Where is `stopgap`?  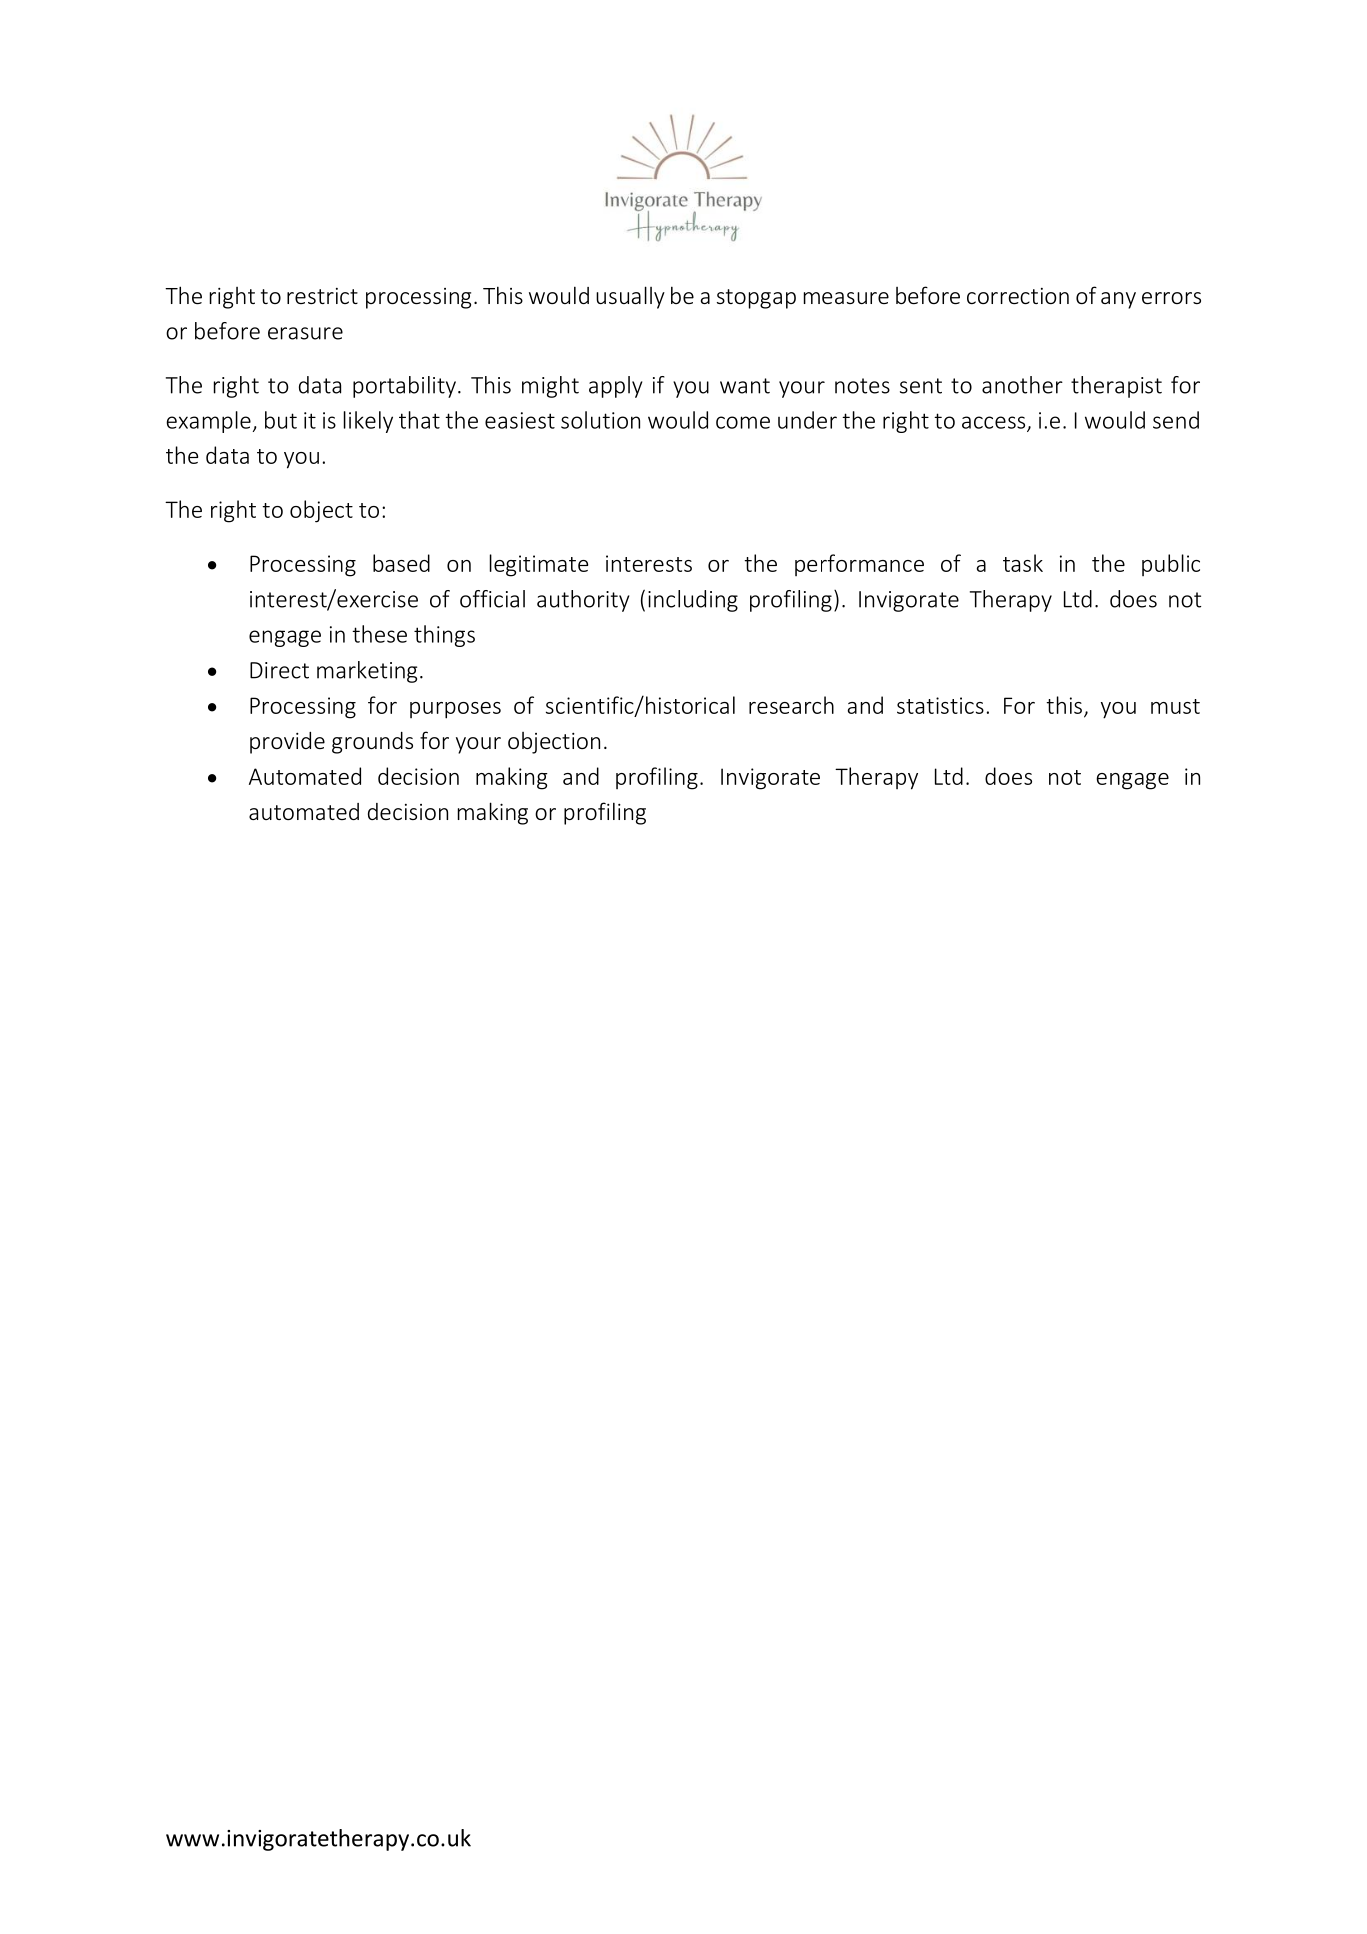
stopgap is located at coordinates (756, 299).
